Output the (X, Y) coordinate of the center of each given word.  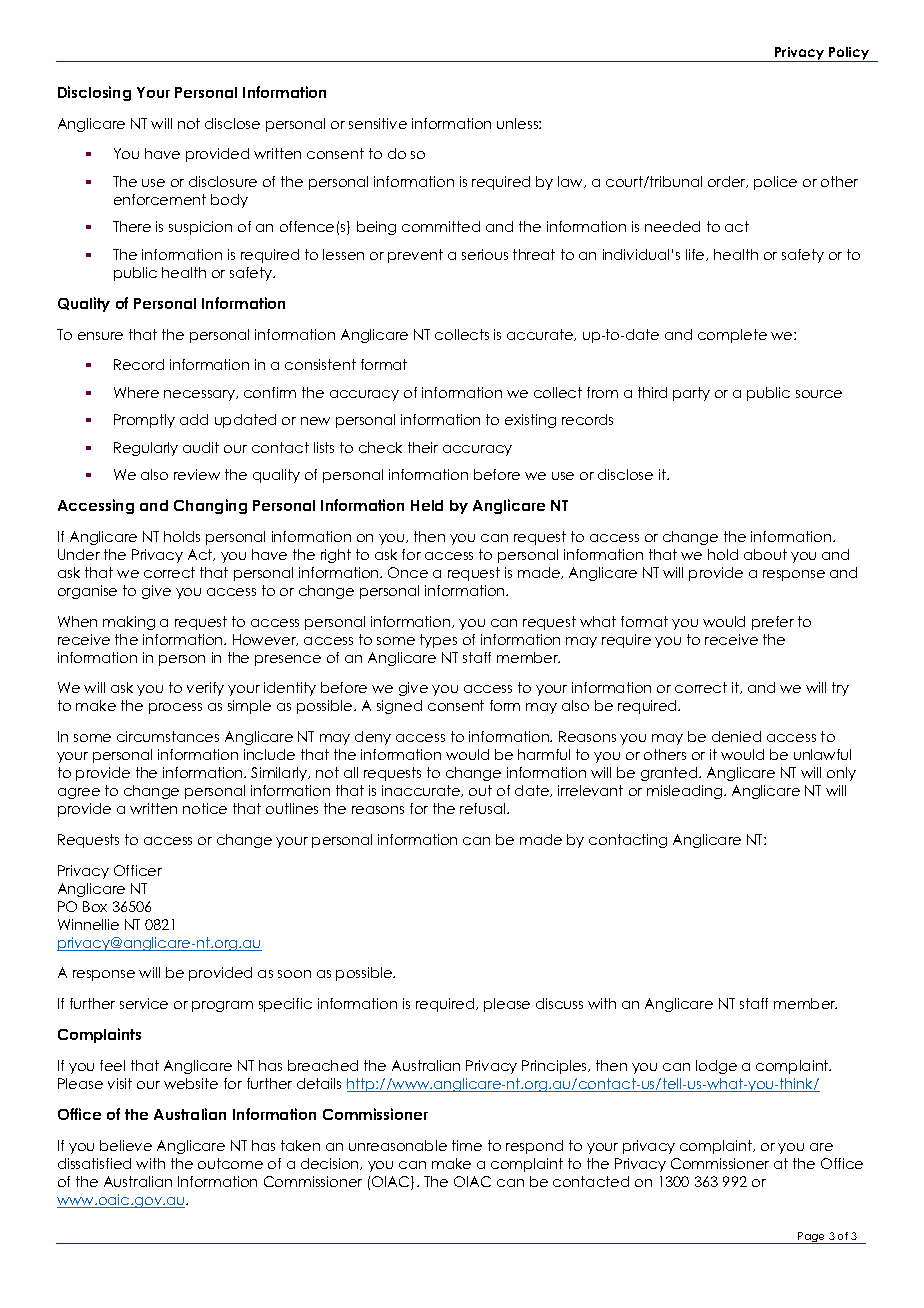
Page (812, 1238)
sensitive (378, 123)
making (129, 623)
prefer (773, 623)
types (438, 641)
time (467, 1145)
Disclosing (94, 93)
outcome (230, 1163)
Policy (850, 54)
